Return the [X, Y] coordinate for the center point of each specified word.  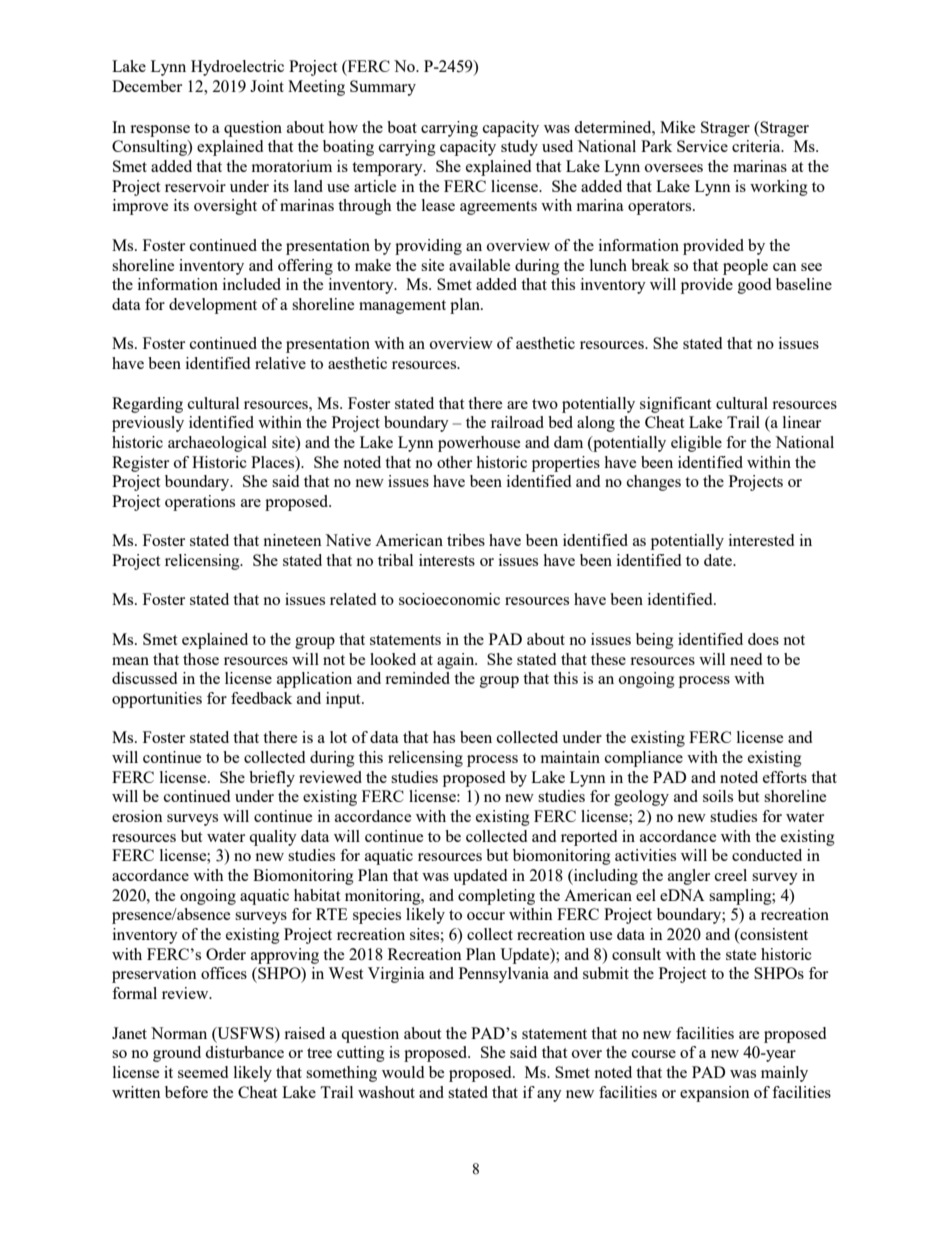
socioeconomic [449, 599]
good [754, 286]
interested [761, 540]
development [213, 306]
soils [718, 796]
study [519, 148]
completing [496, 897]
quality [273, 838]
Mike [677, 127]
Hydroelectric [237, 68]
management [402, 307]
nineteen [292, 540]
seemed [203, 1072]
